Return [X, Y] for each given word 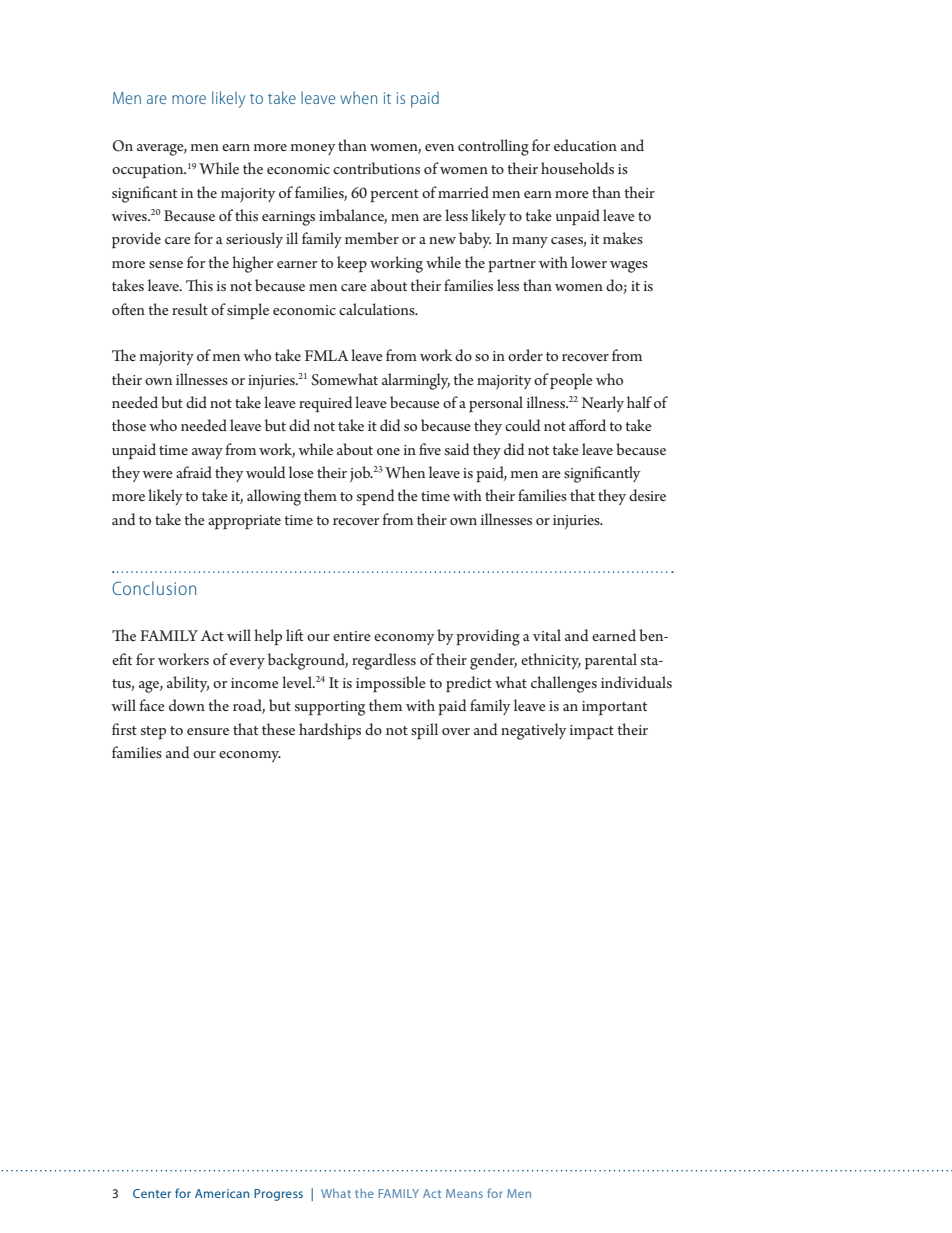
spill [424, 731]
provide [136, 240]
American [222, 1193]
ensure [208, 731]
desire [647, 495]
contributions [376, 168]
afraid [194, 472]
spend [375, 497]
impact [592, 732]
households [577, 168]
